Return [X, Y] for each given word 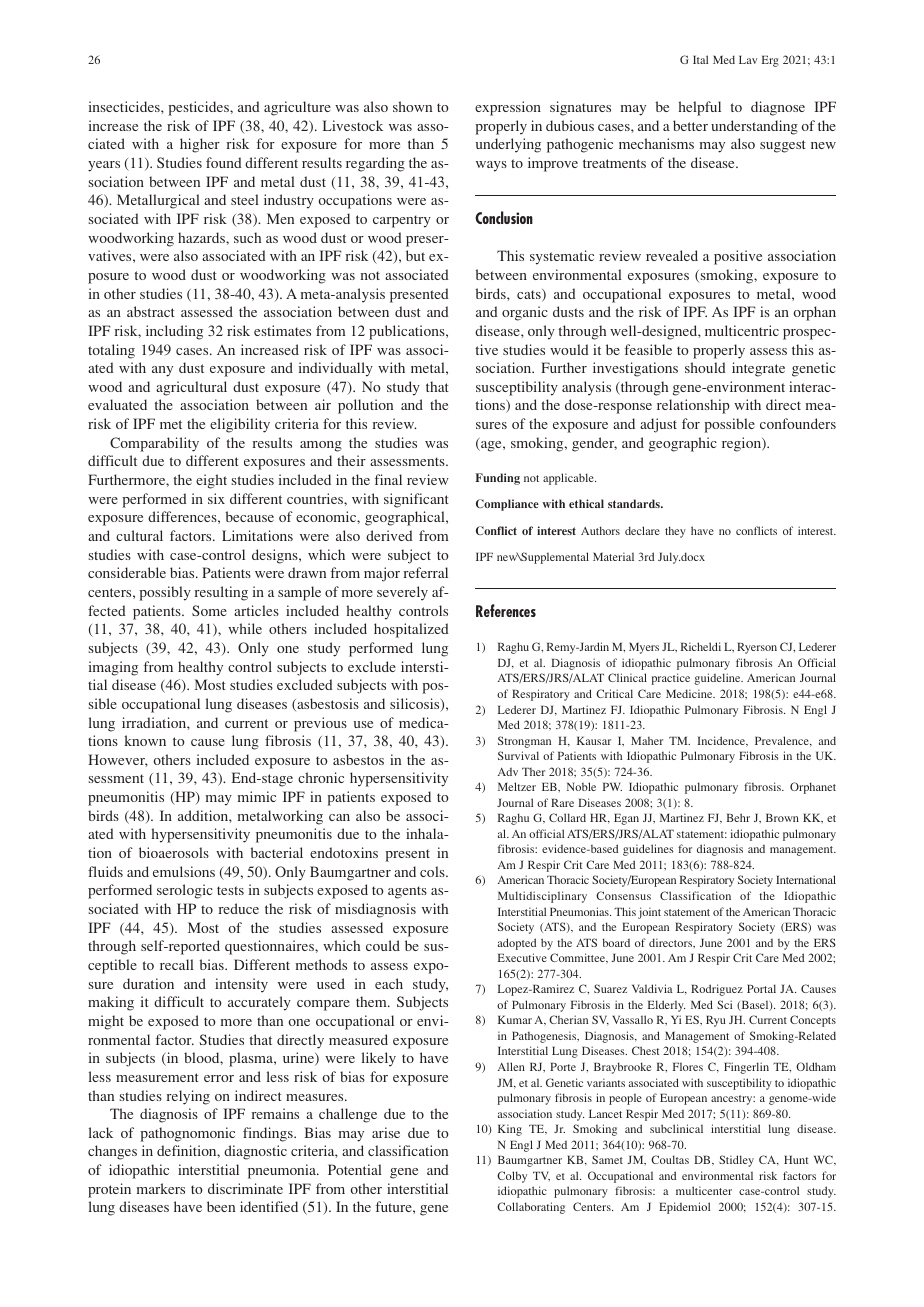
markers [161, 1188]
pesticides [199, 108]
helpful [699, 108]
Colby [512, 1177]
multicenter [704, 1190]
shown [412, 106]
